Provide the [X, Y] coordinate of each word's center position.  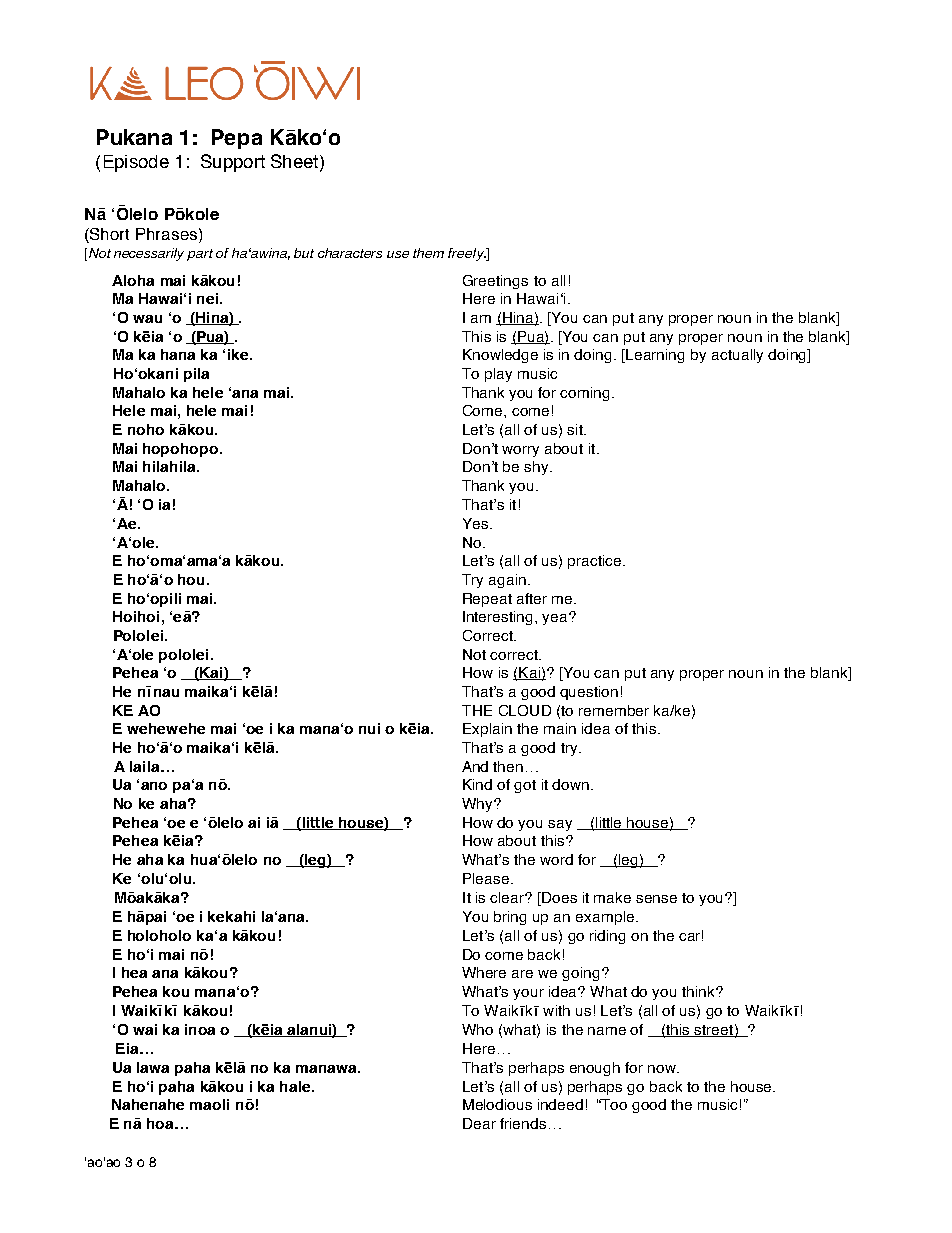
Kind [477, 784]
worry [520, 451]
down [570, 784]
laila [144, 766]
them [428, 253]
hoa [160, 1123]
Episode [136, 163]
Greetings [495, 282]
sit [576, 429]
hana [178, 354]
